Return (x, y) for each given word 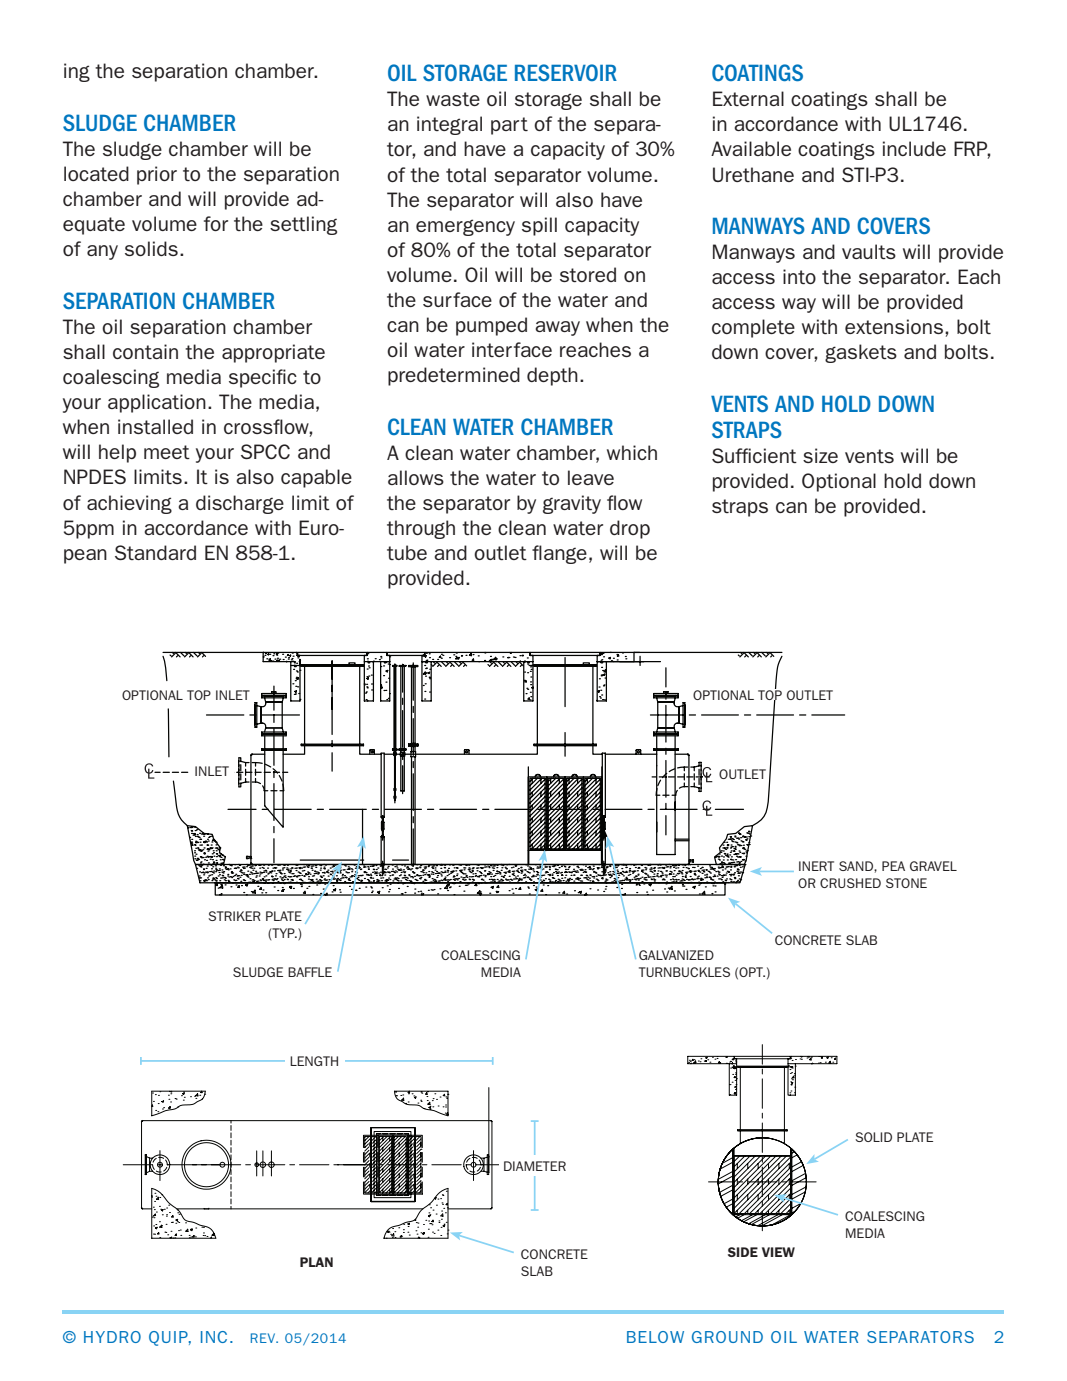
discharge (240, 504)
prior (157, 175)
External (748, 98)
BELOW (655, 1337)
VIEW (778, 1252)
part (509, 126)
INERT (816, 866)
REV (264, 1338)
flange (559, 554)
